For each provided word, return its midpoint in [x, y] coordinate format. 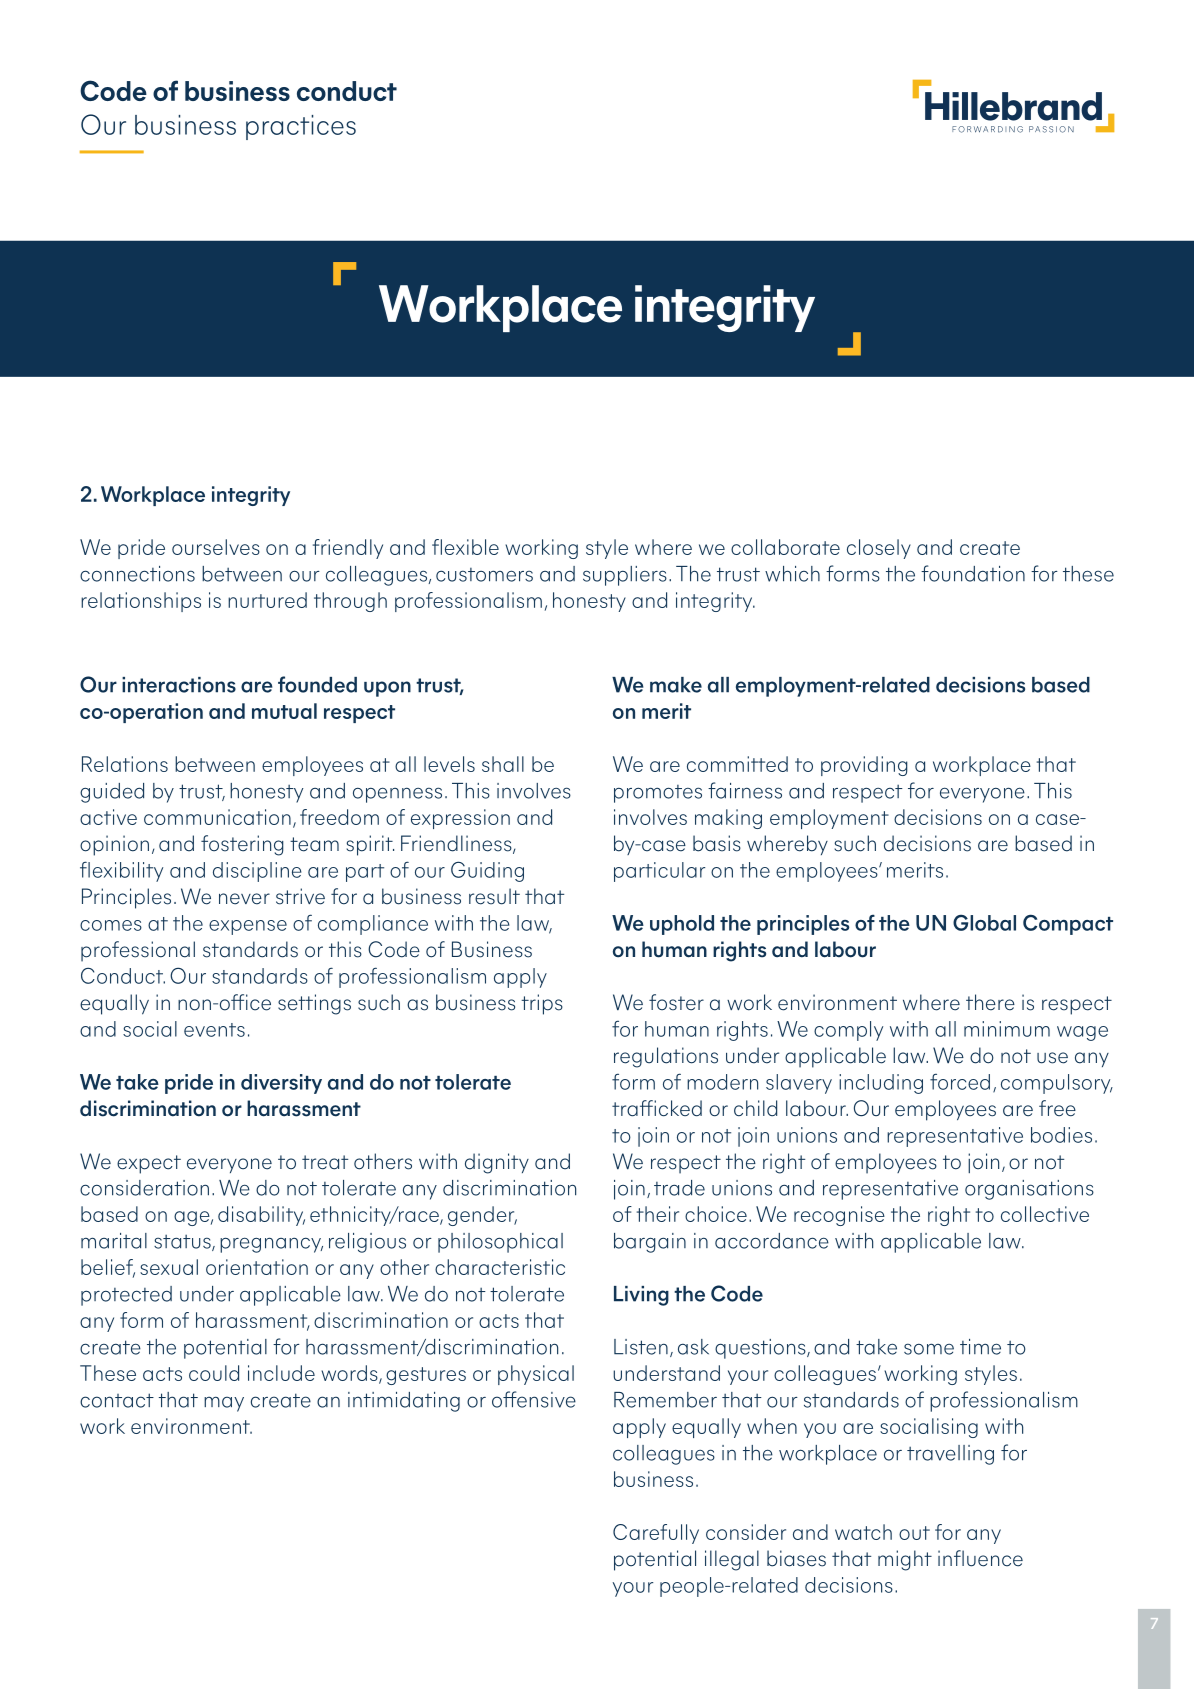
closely [879, 549]
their [658, 1214]
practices [301, 127]
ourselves [216, 547]
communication [217, 817]
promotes [658, 794]
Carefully [656, 1534]
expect [149, 1164]
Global [984, 923]
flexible [465, 547]
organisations [1029, 1190]
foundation [973, 573]
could [214, 1373]
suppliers [625, 576]
